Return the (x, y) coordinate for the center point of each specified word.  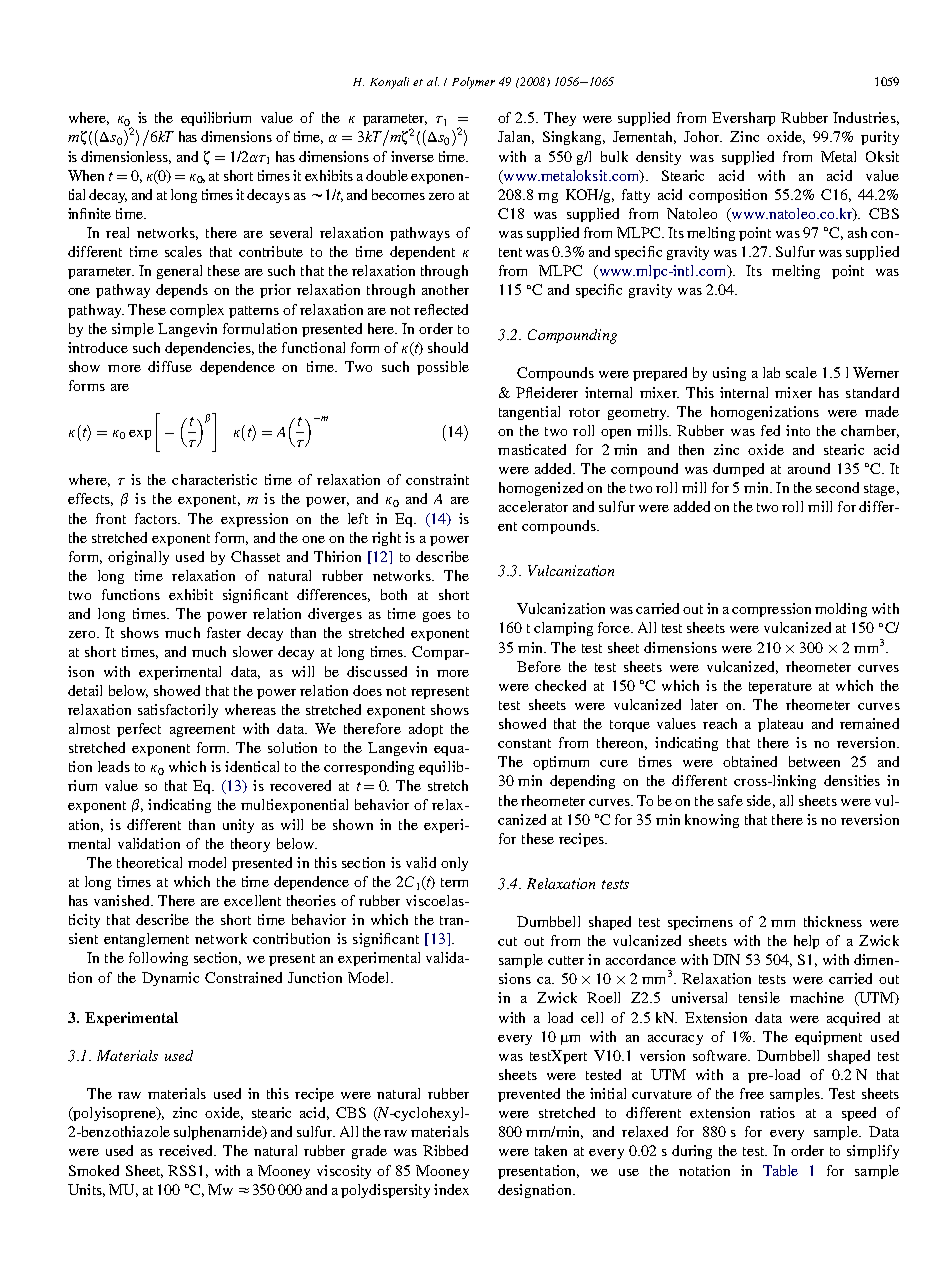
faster (224, 632)
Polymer (473, 83)
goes (437, 617)
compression (771, 610)
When (86, 175)
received (187, 1150)
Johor (703, 136)
